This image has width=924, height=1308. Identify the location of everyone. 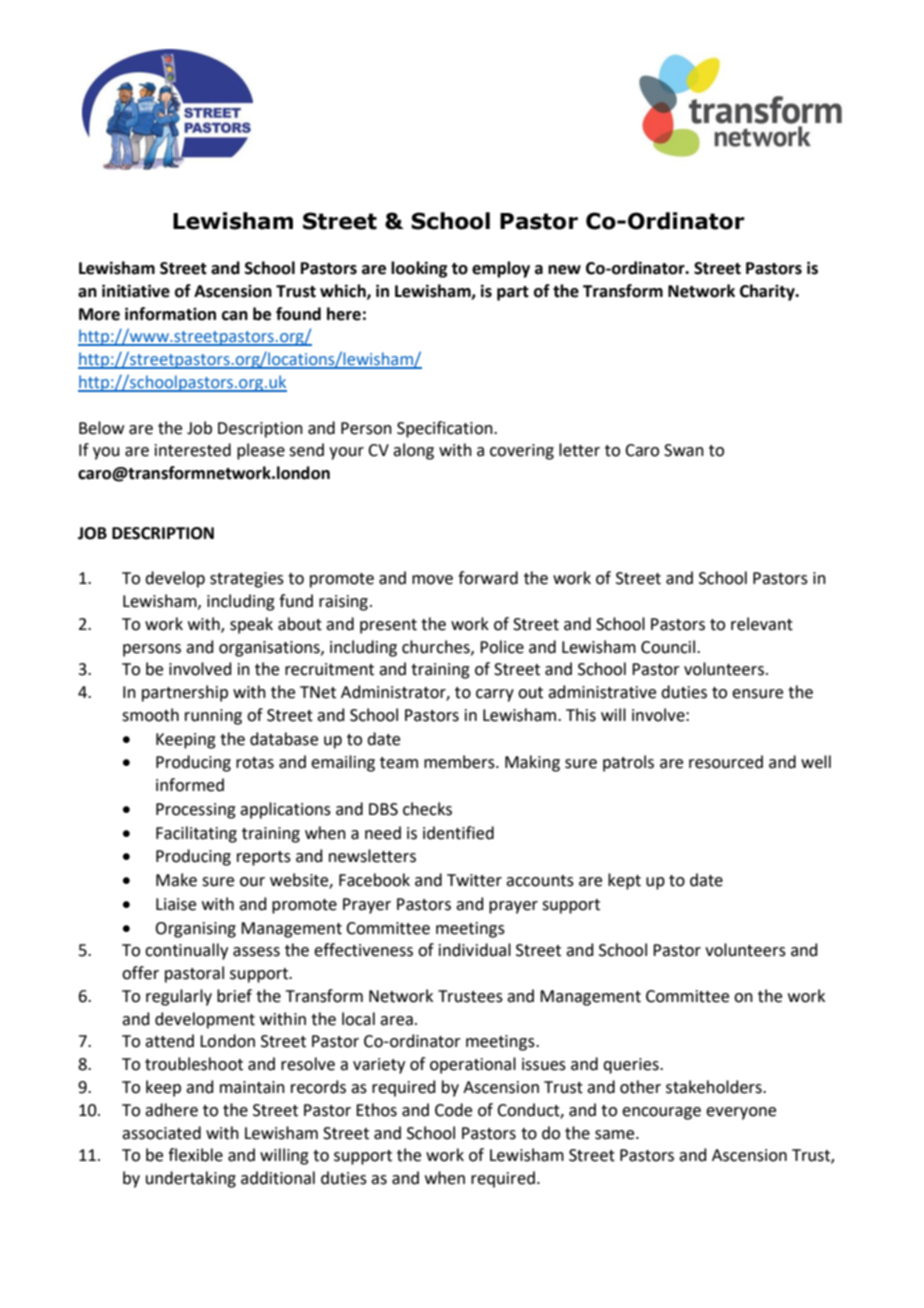
(741, 1113).
